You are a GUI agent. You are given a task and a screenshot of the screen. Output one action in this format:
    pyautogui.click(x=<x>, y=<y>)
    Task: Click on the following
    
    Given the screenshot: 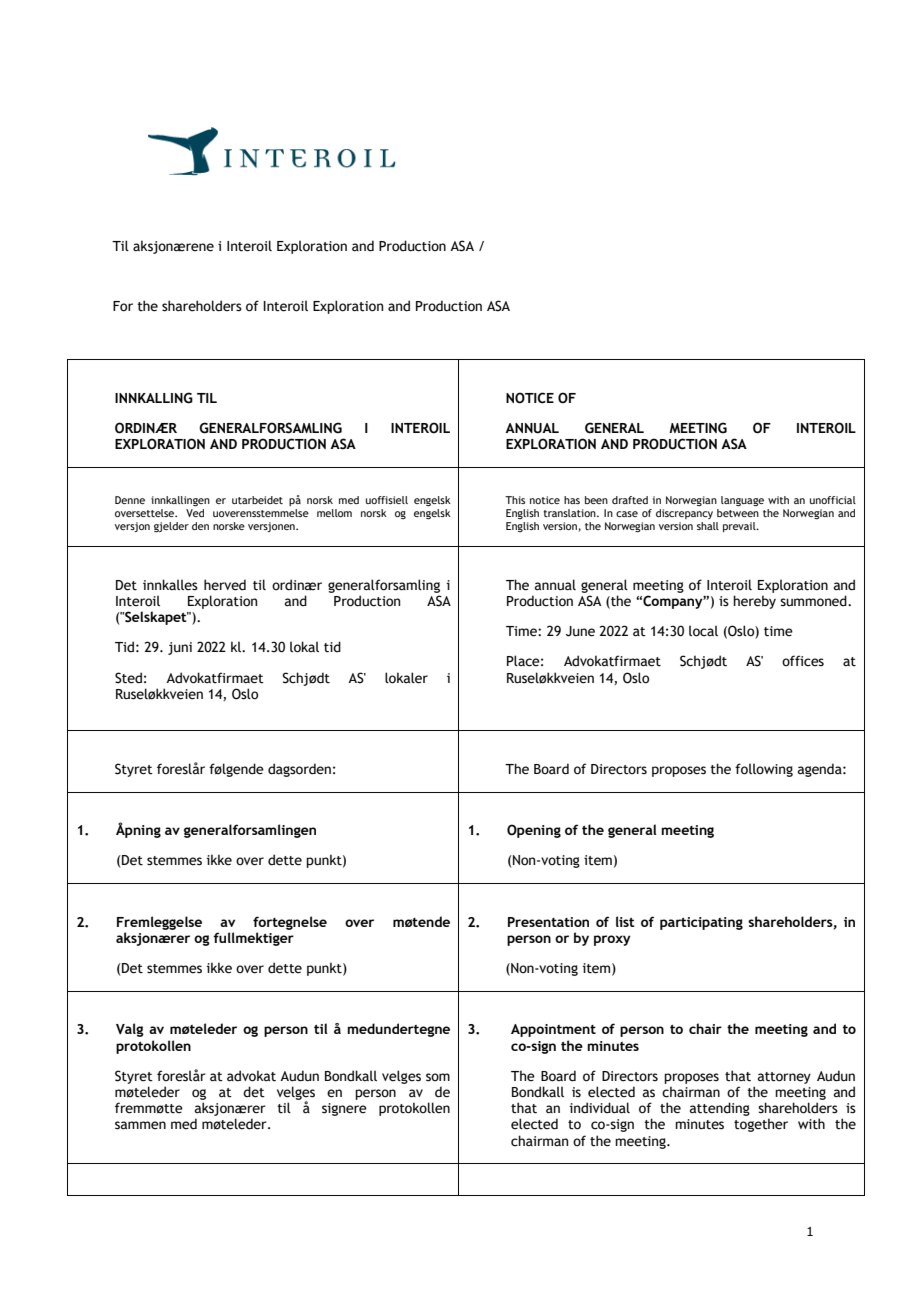 What is the action you would take?
    pyautogui.click(x=764, y=770)
